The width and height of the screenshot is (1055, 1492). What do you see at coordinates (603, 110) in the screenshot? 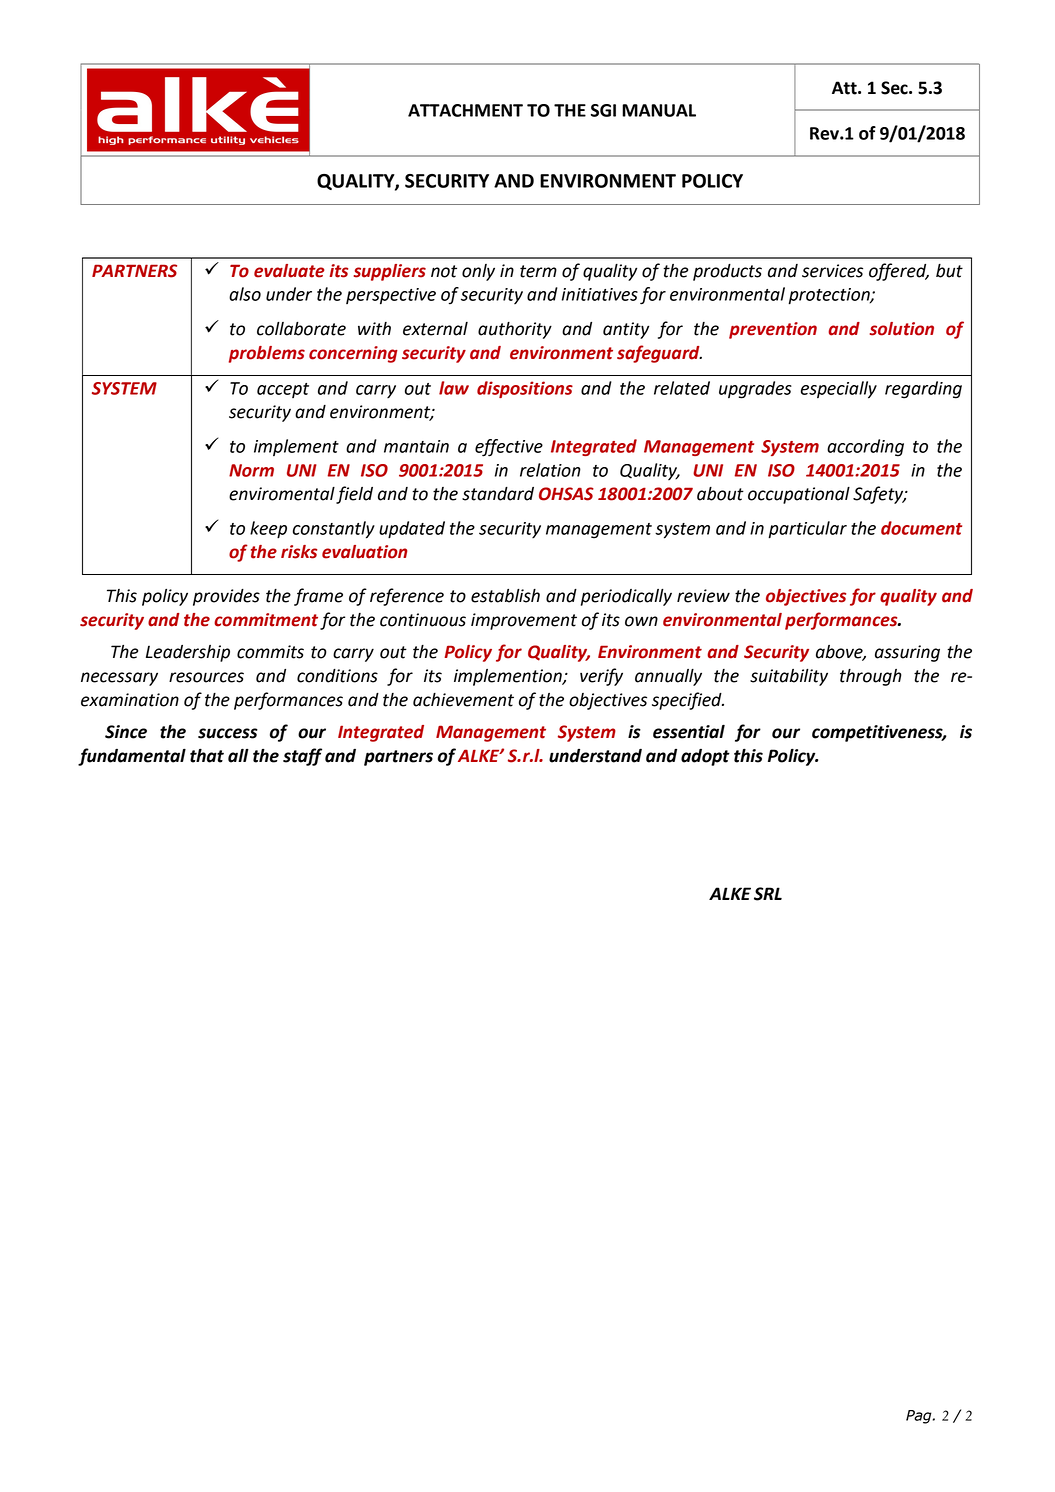
I see `SGI` at bounding box center [603, 110].
